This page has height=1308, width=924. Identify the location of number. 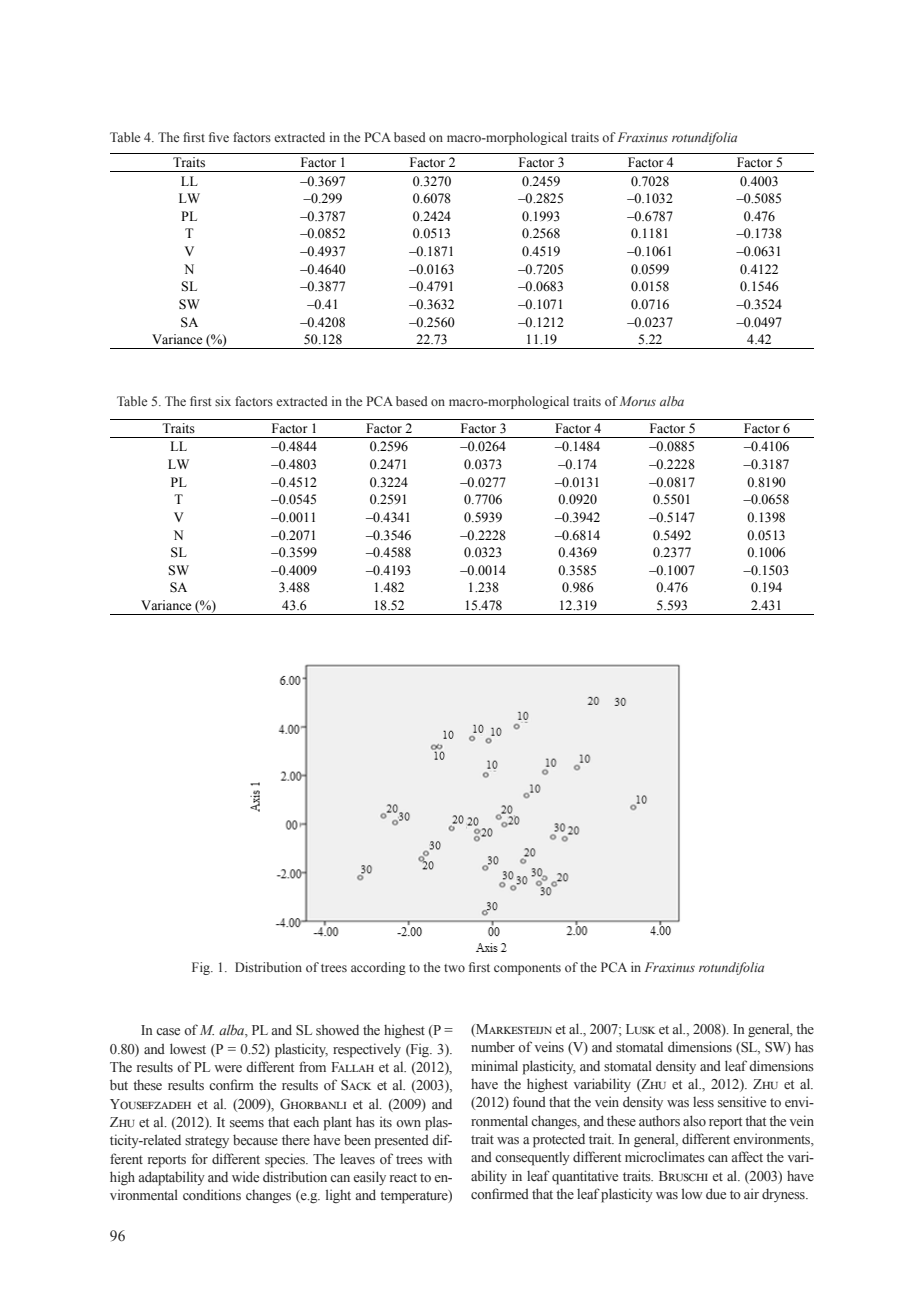
(493, 1047).
